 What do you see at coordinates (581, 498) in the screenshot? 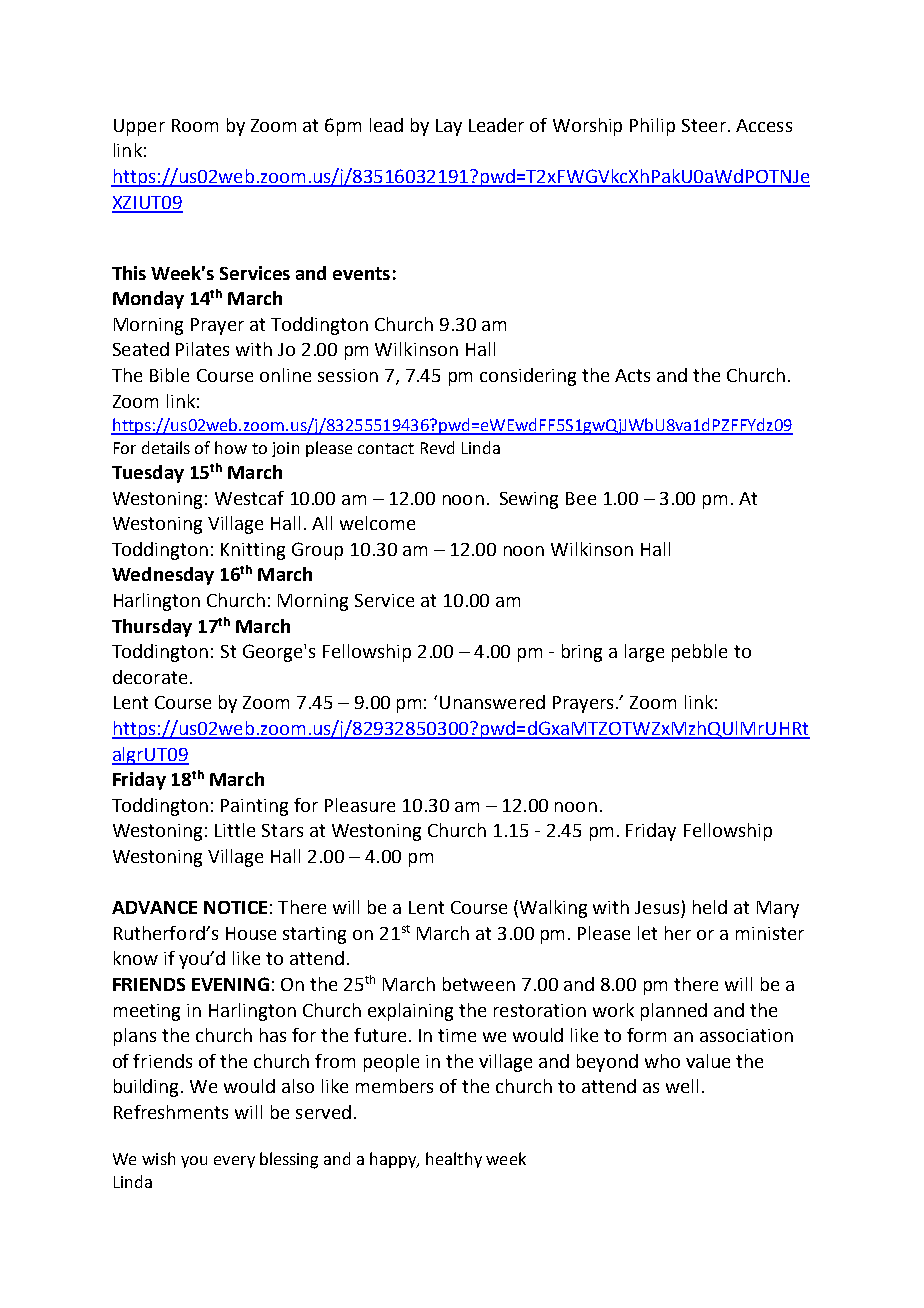
I see `Bee` at bounding box center [581, 498].
